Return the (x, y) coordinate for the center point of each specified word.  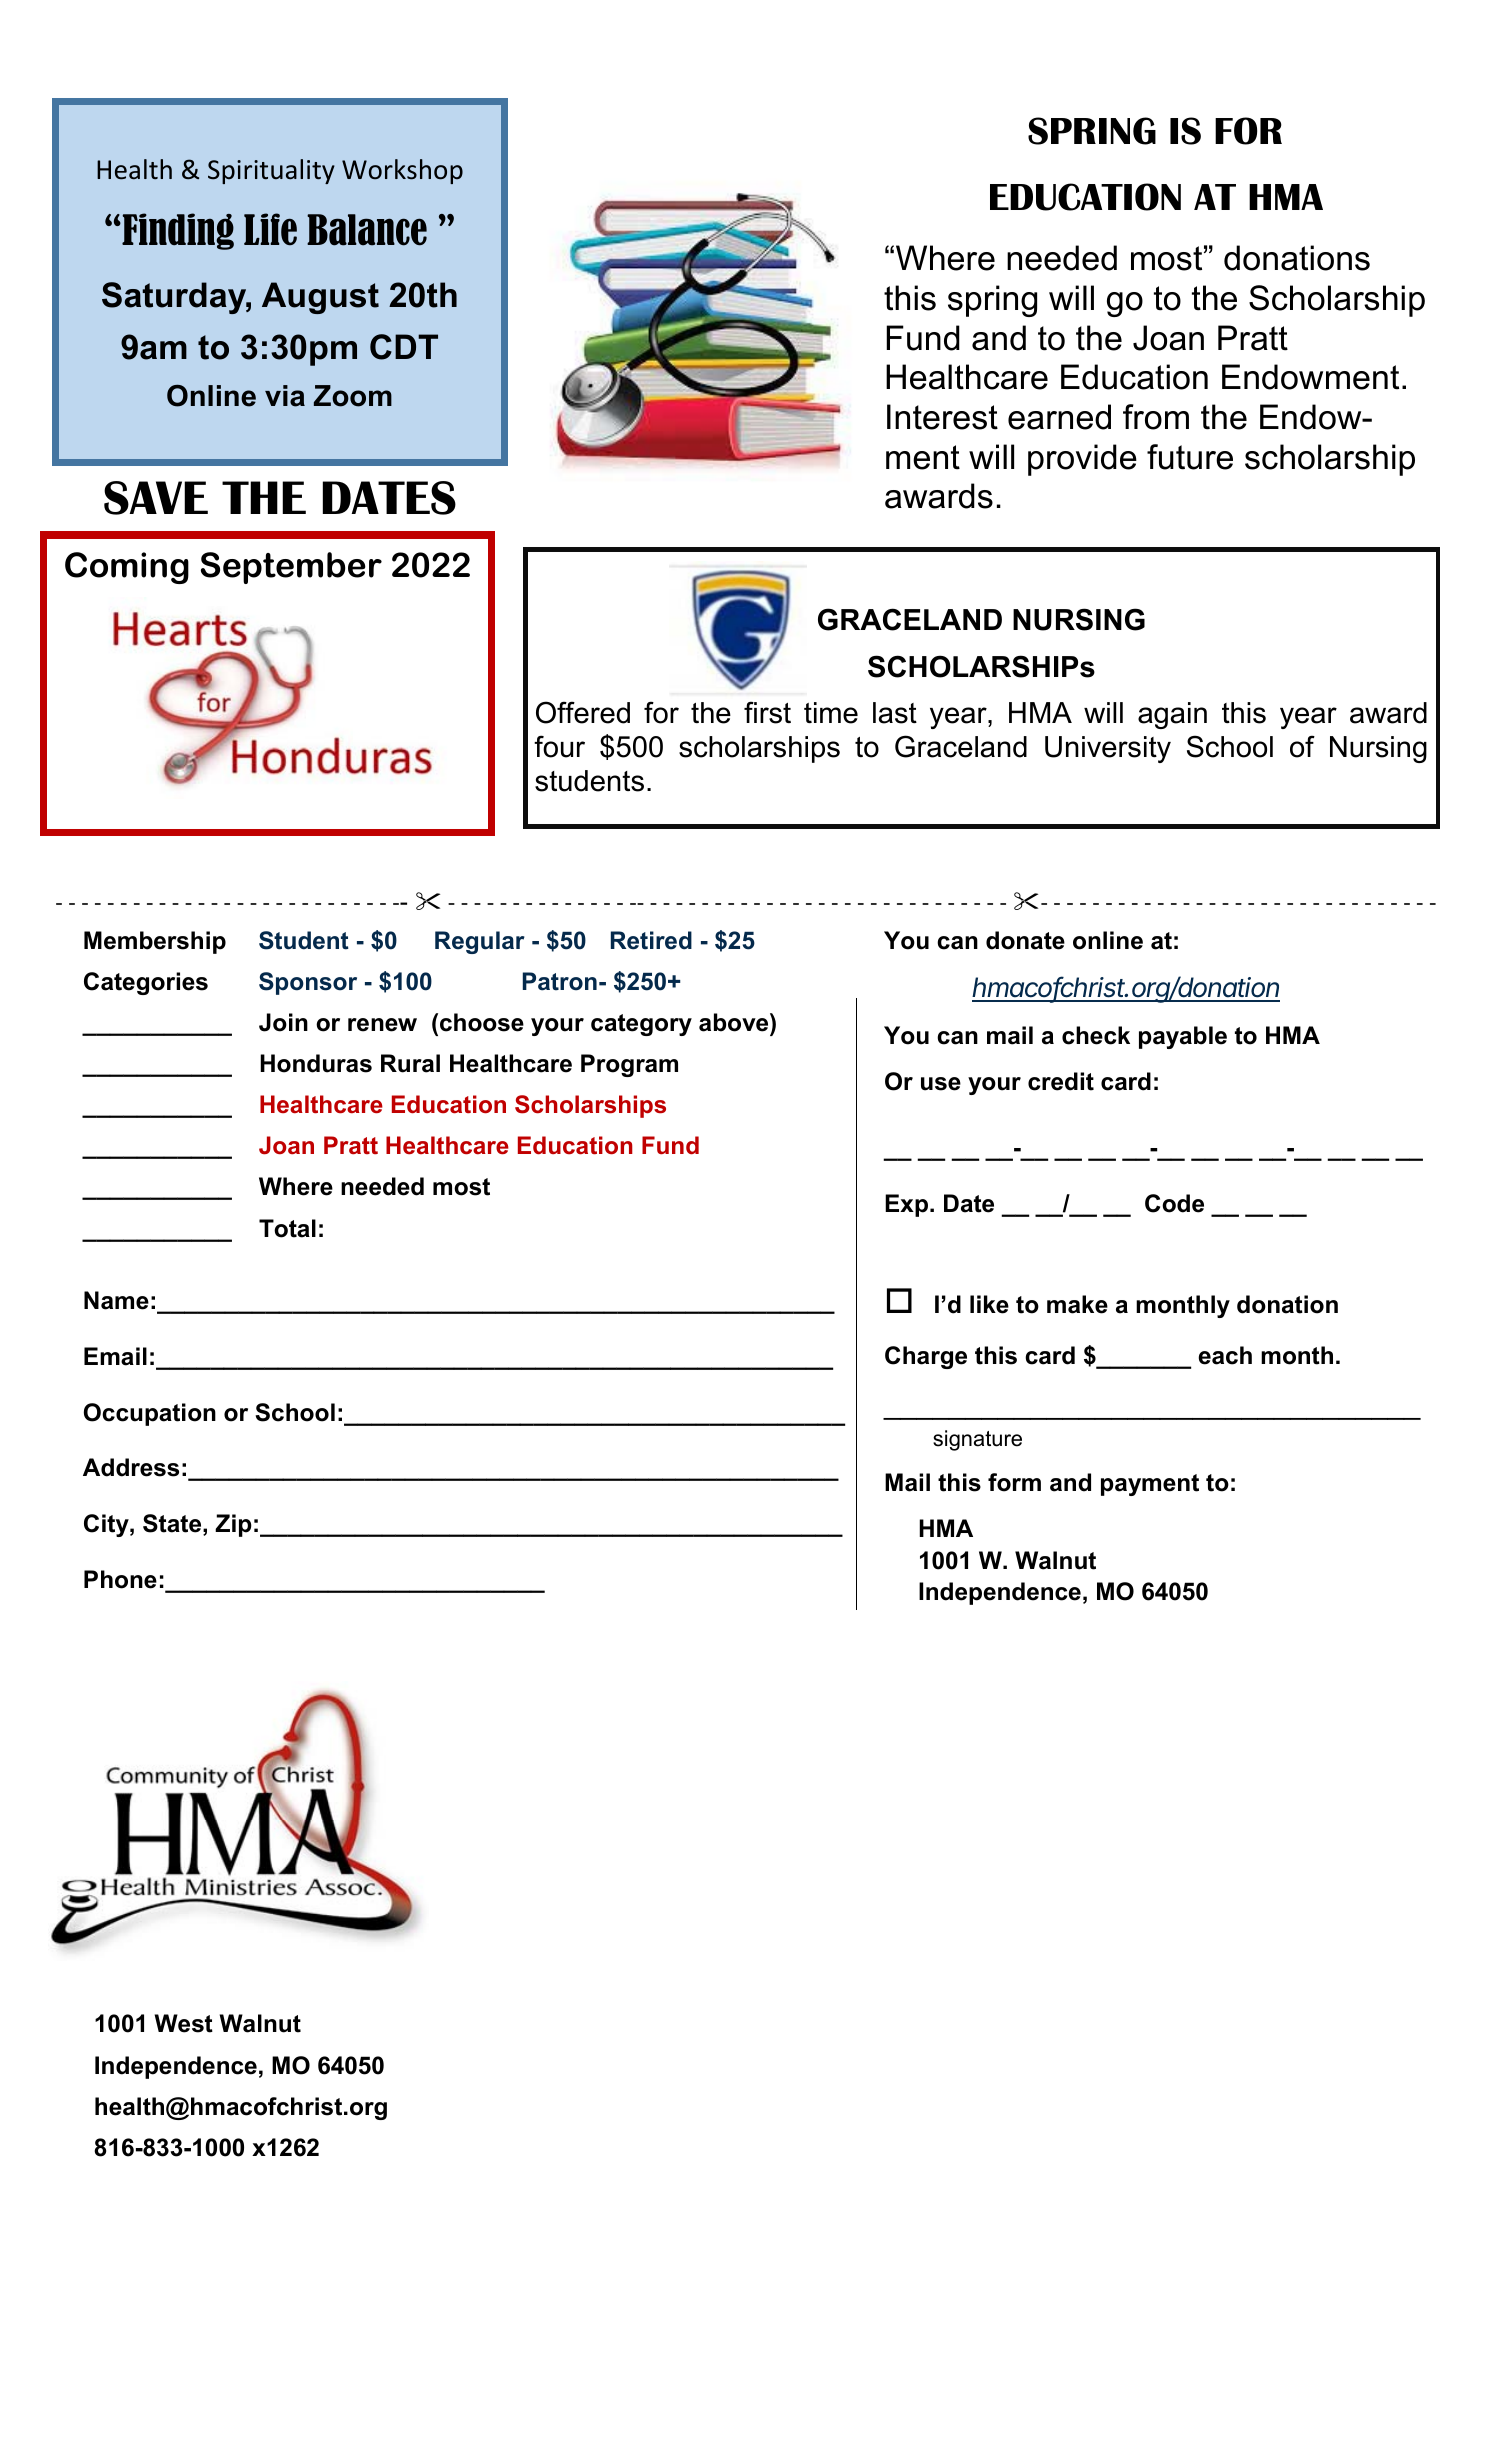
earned (1059, 417)
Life (270, 229)
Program (629, 1065)
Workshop (402, 171)
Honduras (316, 1063)
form (1014, 1482)
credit (1061, 1081)
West (183, 2023)
